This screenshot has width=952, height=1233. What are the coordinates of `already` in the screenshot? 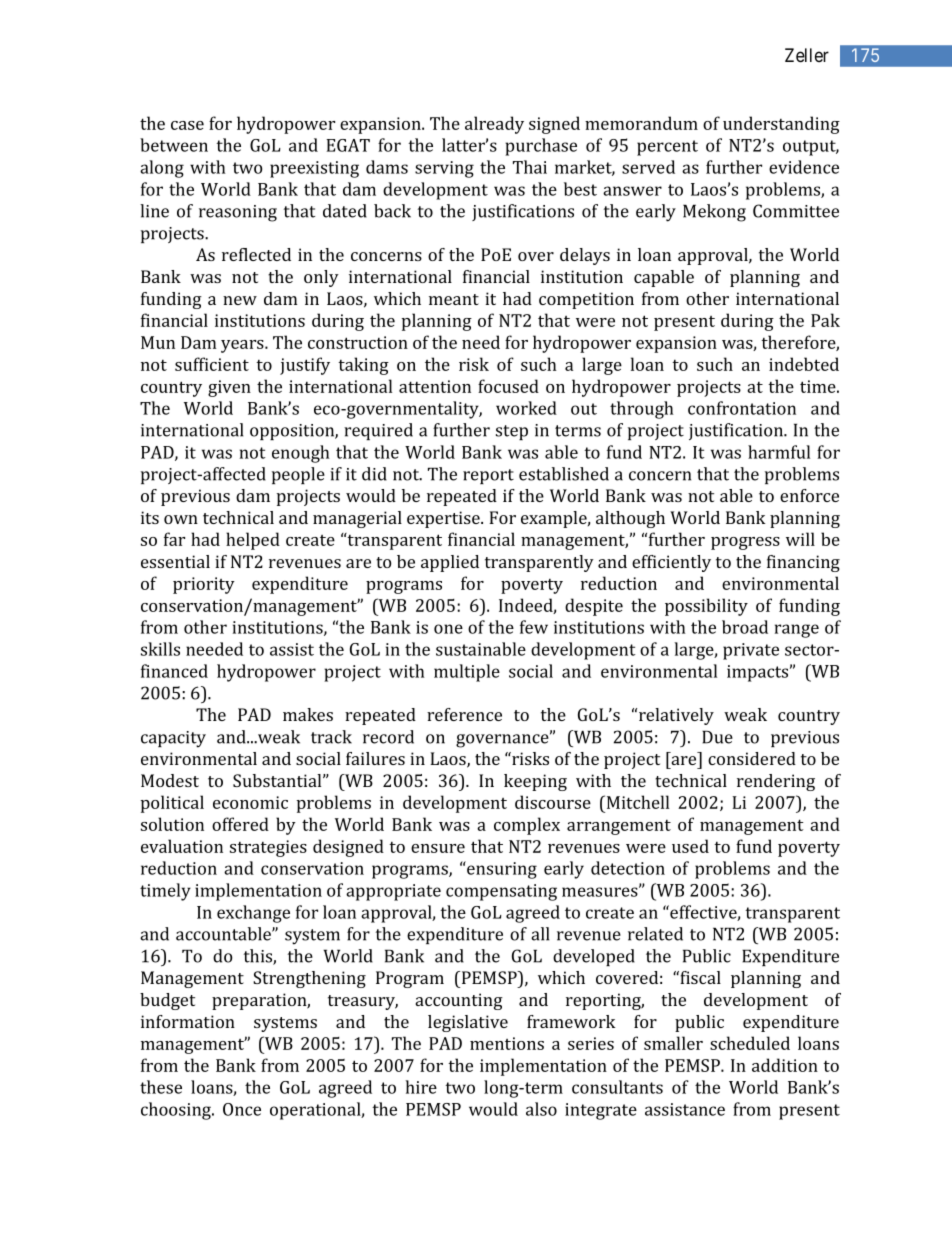 It's located at (494, 125).
